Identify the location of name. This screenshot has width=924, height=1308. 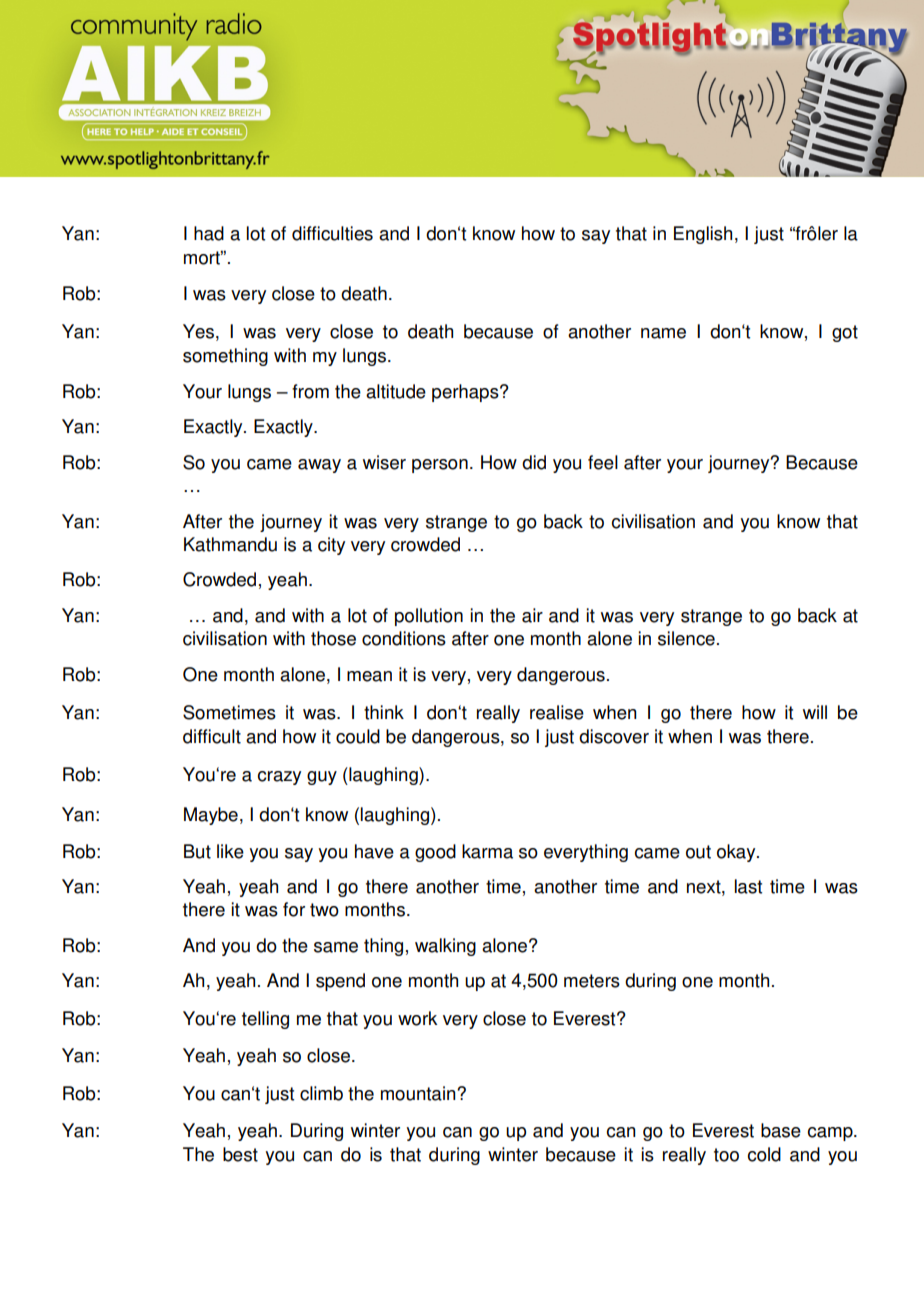
(663, 333).
